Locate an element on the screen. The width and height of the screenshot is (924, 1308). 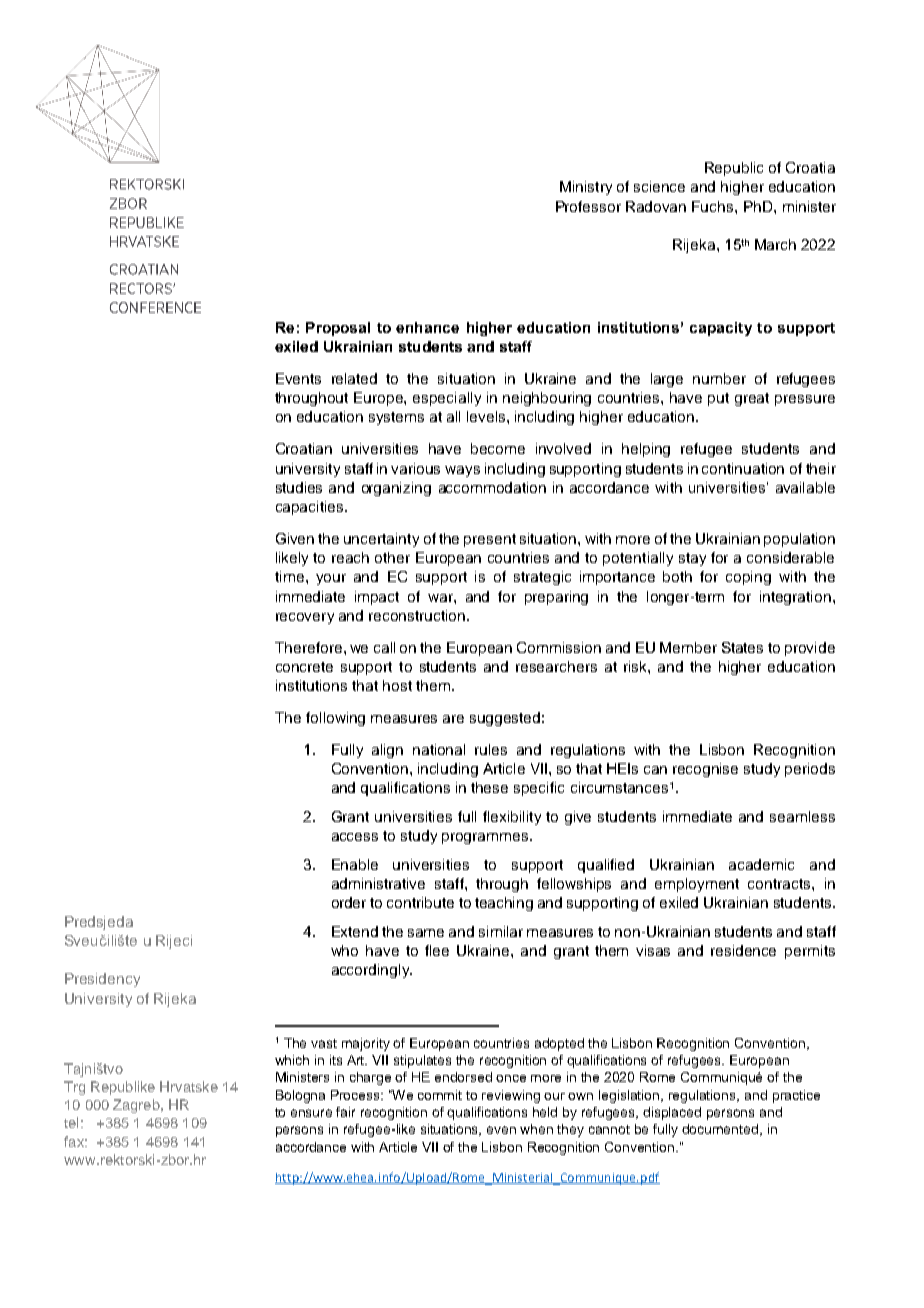
Ministry is located at coordinates (586, 188).
